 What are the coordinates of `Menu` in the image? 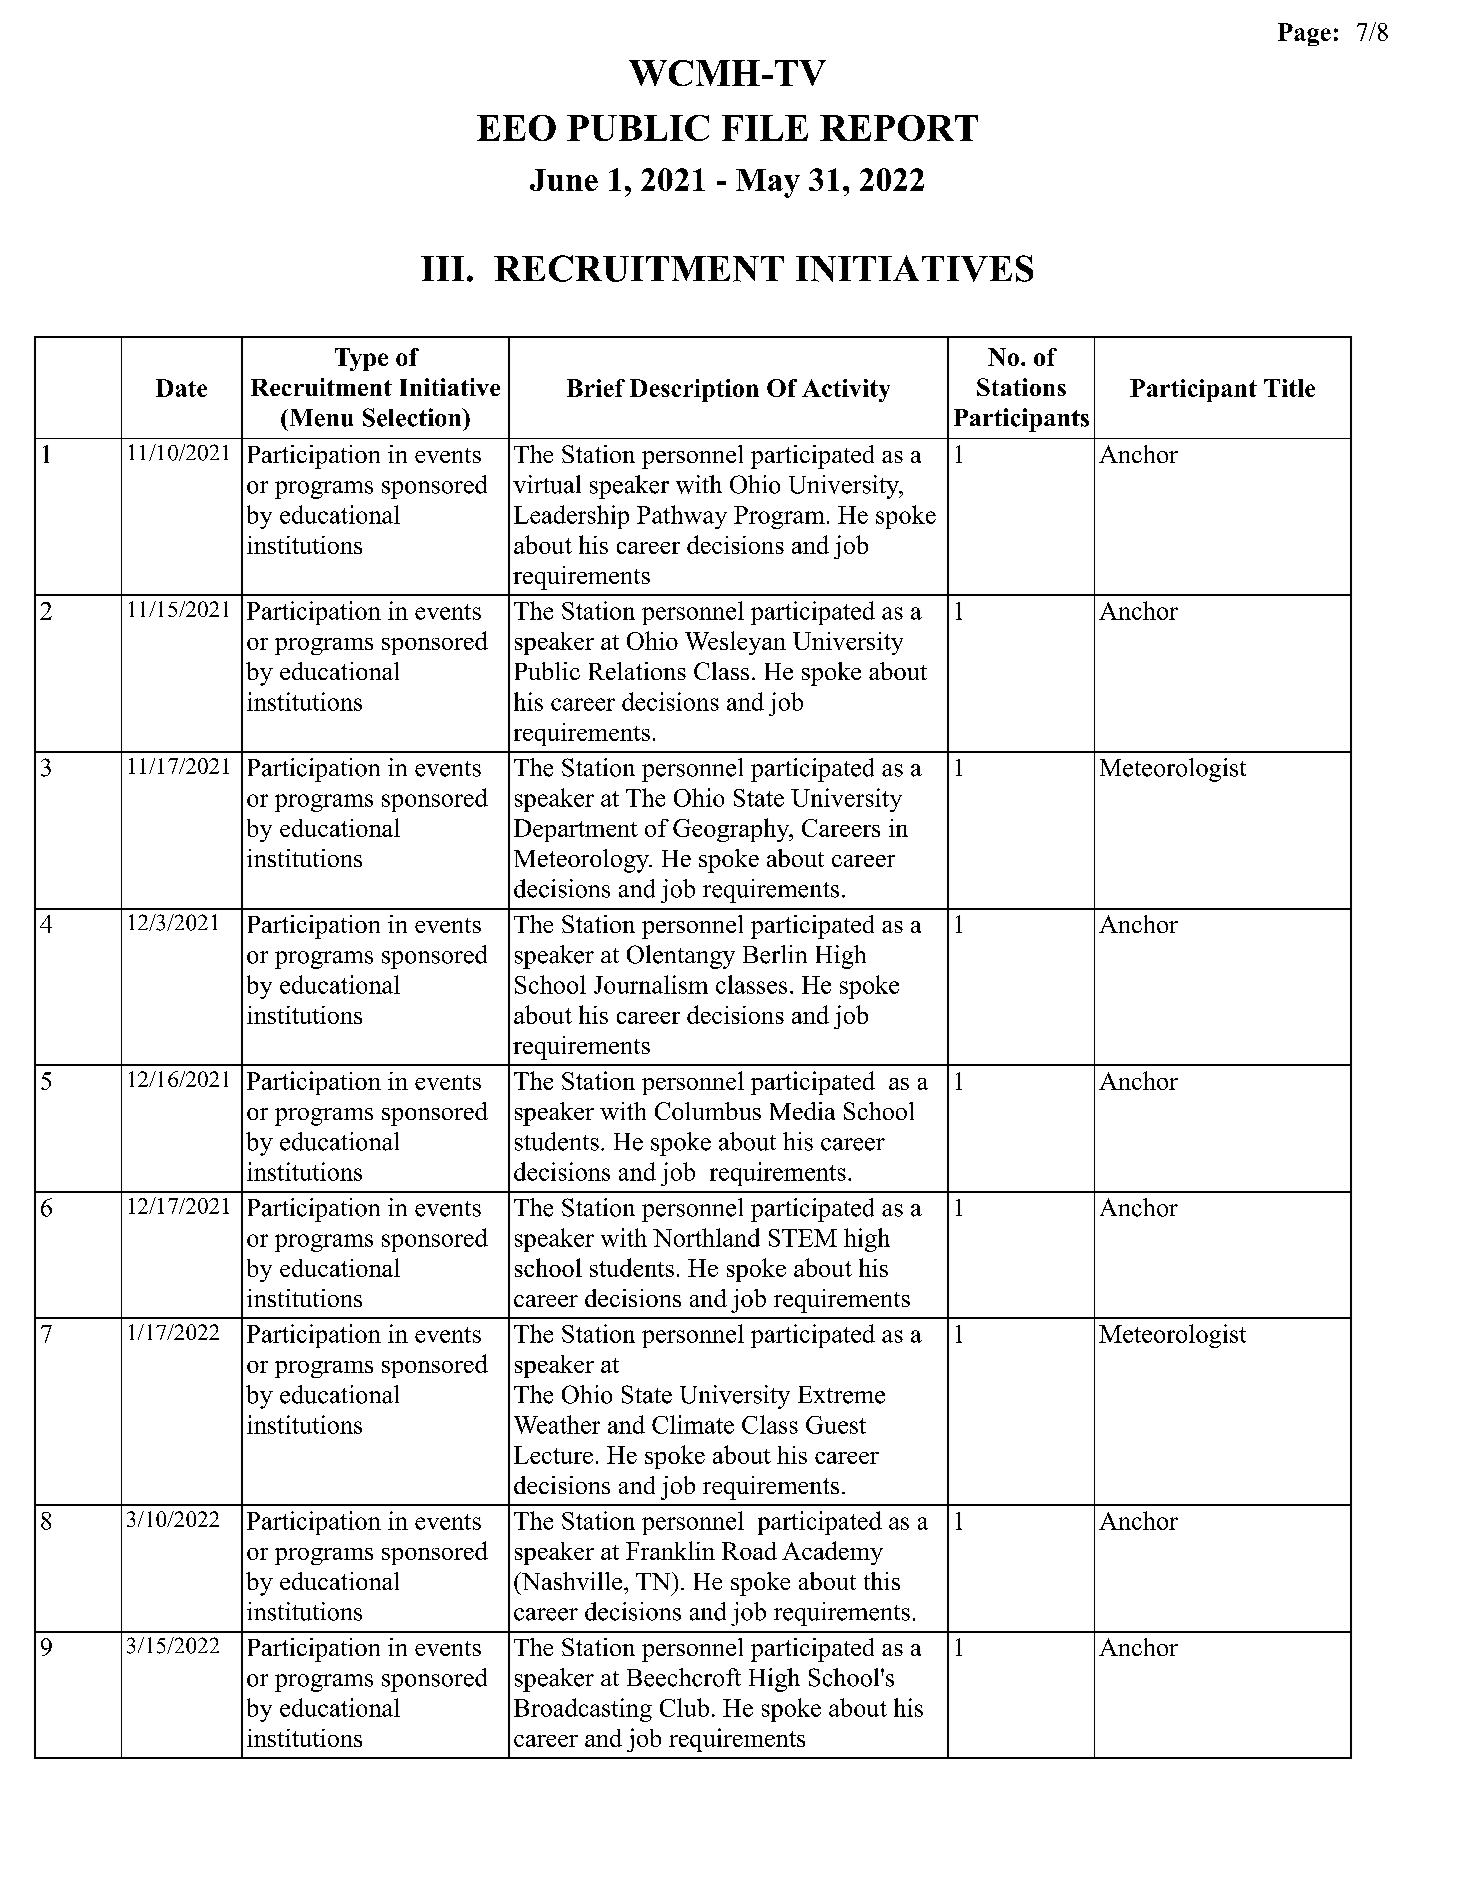 It's located at (320, 418).
